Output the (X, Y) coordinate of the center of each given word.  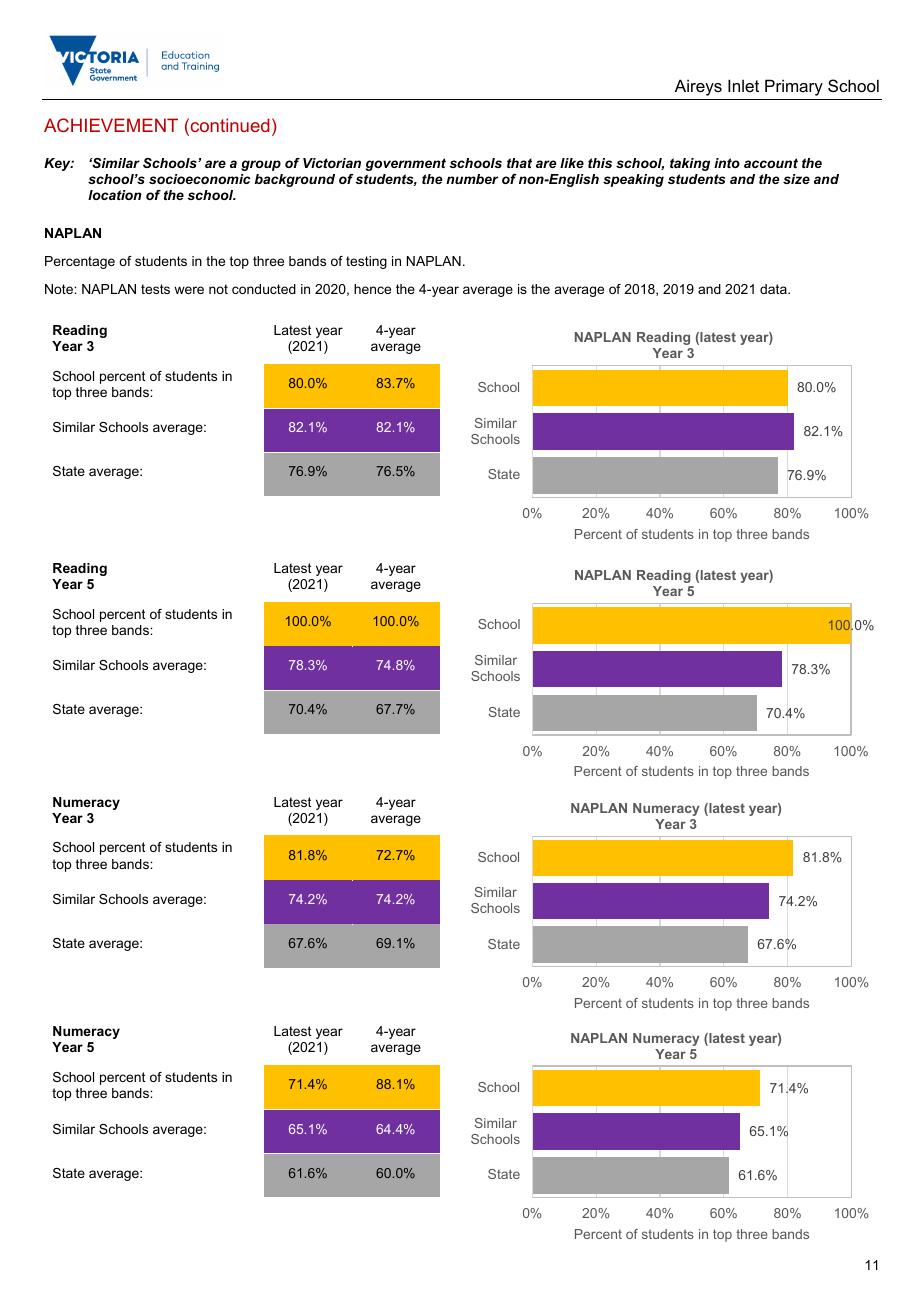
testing (366, 262)
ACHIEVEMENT (111, 125)
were (189, 290)
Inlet (743, 85)
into (727, 163)
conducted (264, 289)
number (472, 179)
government (406, 164)
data (774, 289)
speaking (633, 180)
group (261, 165)
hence (372, 289)
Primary (794, 87)
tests (155, 289)
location (115, 195)
